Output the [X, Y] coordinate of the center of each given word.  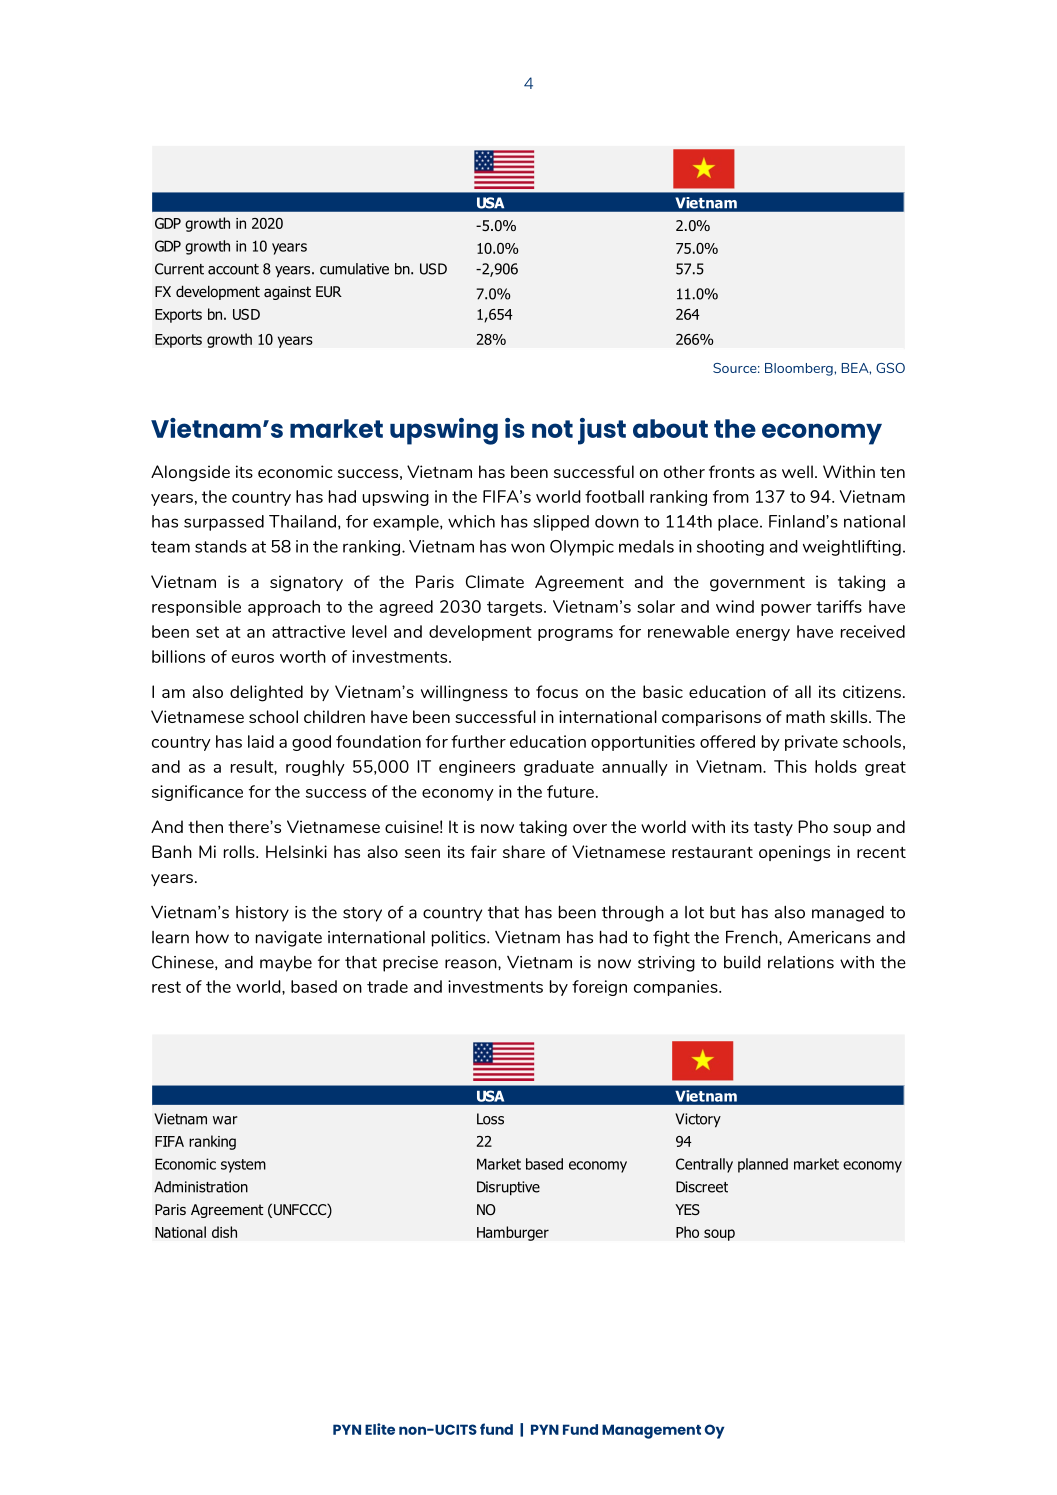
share [524, 851]
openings [794, 853]
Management [651, 1431]
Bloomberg [800, 369]
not [552, 429]
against [287, 293]
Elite [380, 1429]
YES [687, 1209]
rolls [240, 851]
